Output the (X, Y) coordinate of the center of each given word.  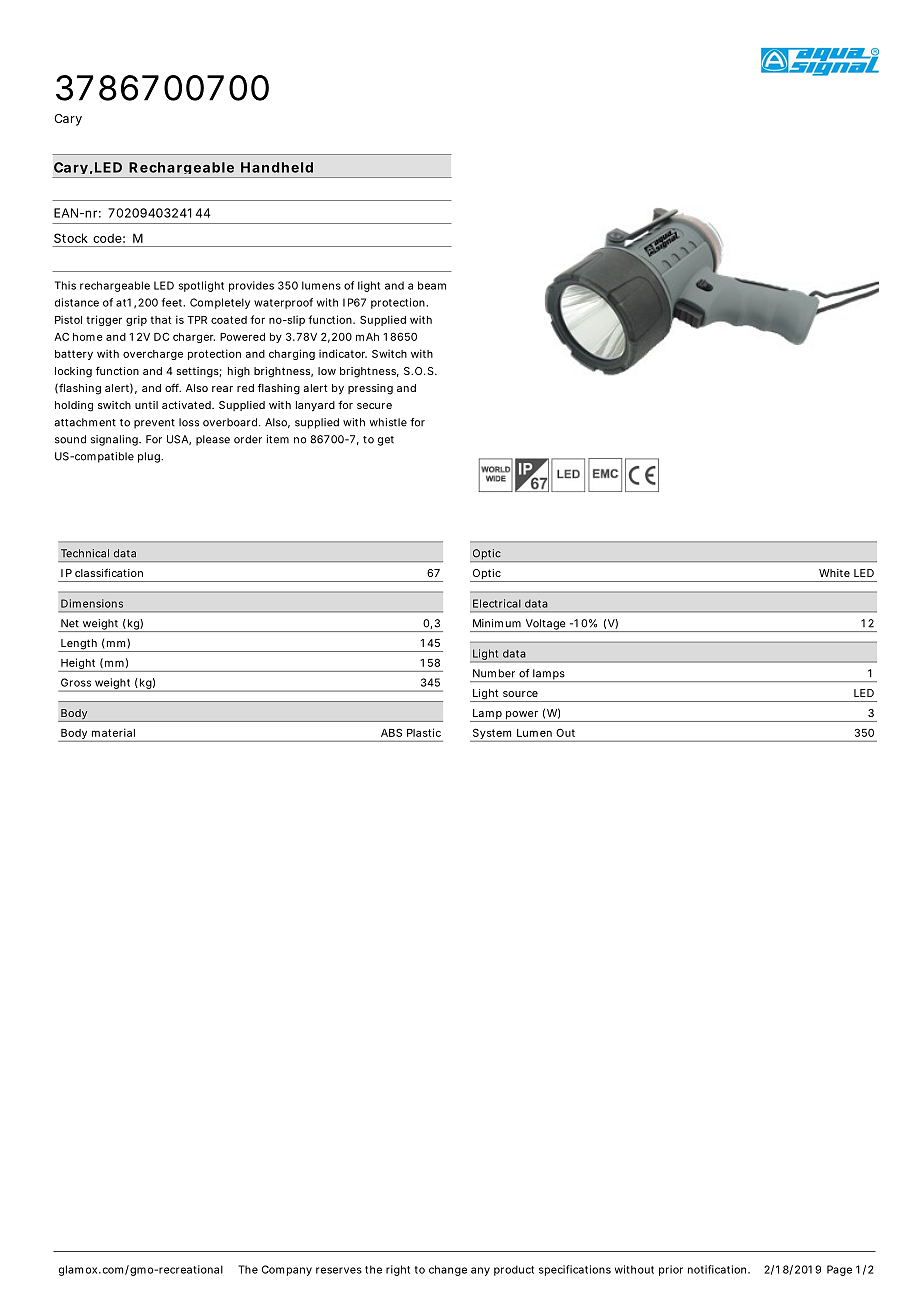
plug (150, 457)
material (113, 732)
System (492, 735)
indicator (343, 353)
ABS (391, 732)
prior (671, 1270)
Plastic (424, 732)
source (520, 694)
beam (432, 285)
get (386, 441)
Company (287, 1270)
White (834, 573)
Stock (71, 238)
